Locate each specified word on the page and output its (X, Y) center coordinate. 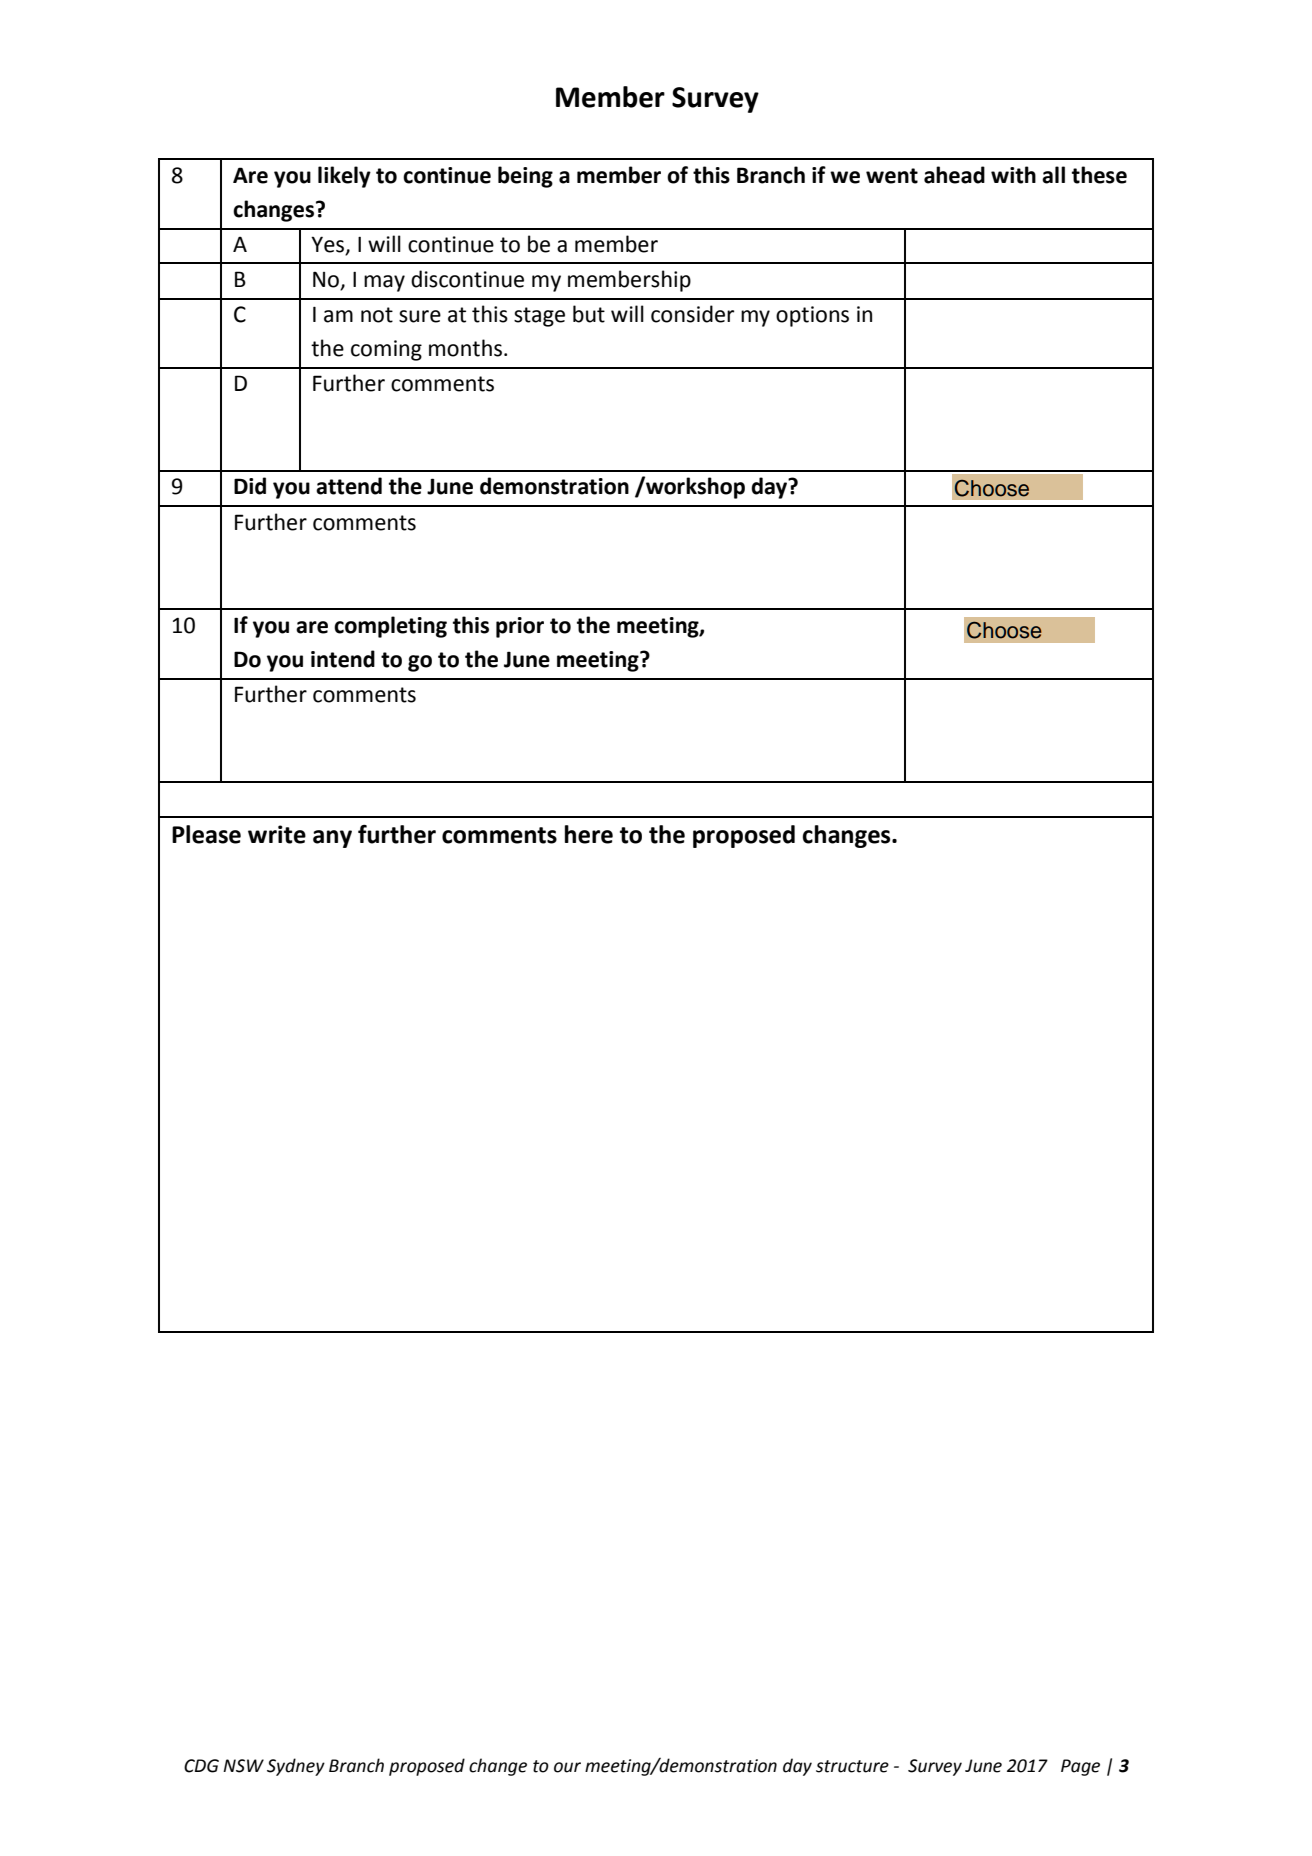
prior (520, 627)
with (1013, 175)
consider (692, 314)
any (332, 839)
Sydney (296, 1767)
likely (344, 177)
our (567, 1767)
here (589, 834)
